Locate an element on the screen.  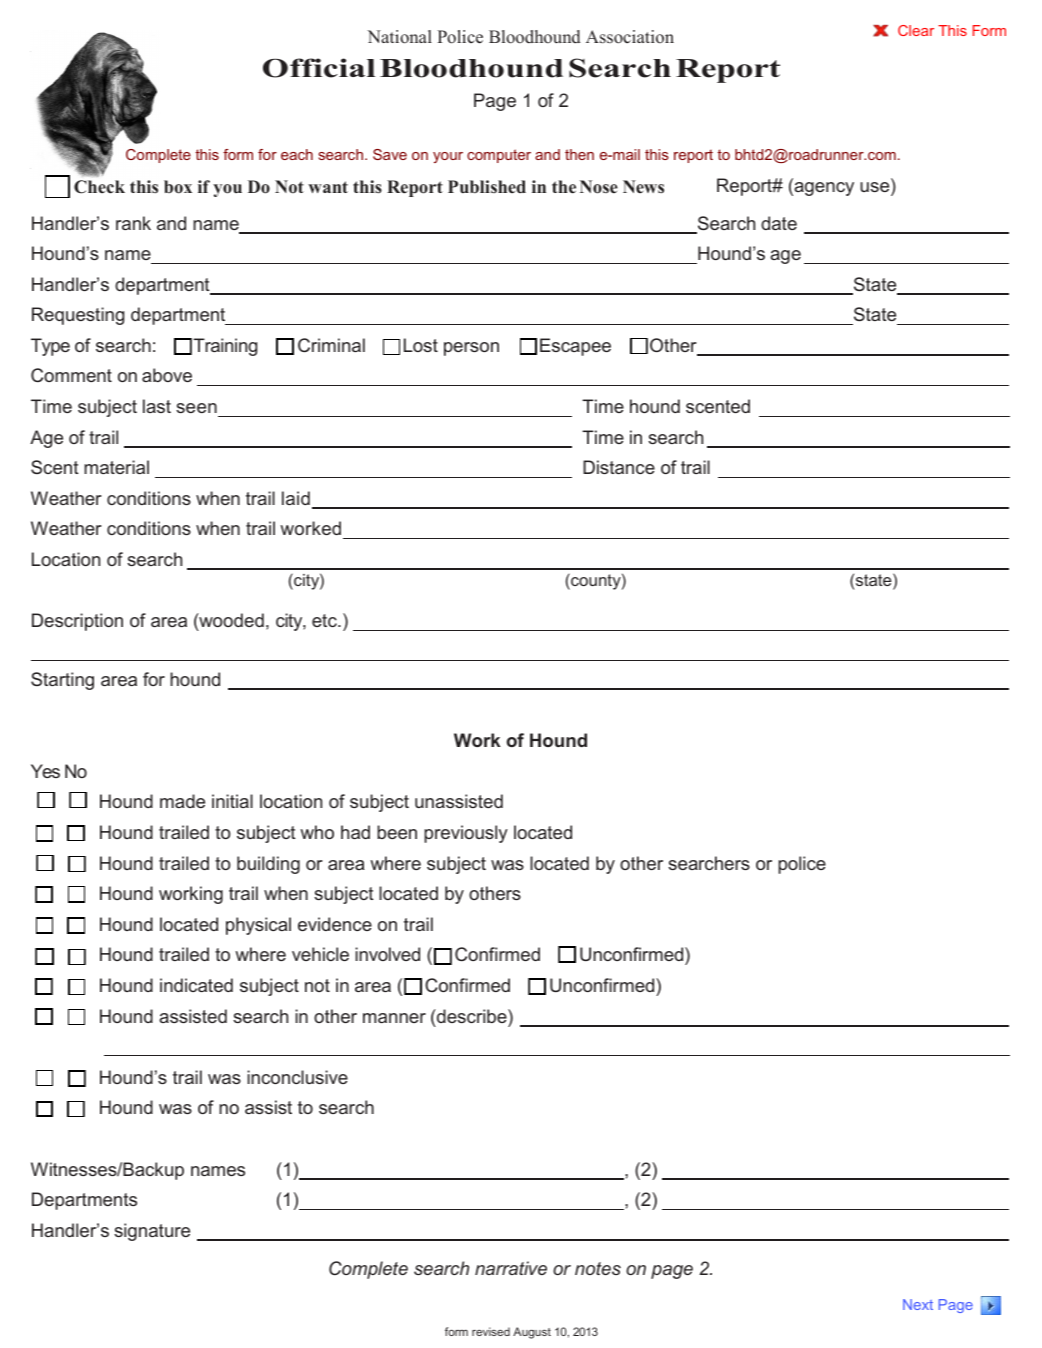
signature is located at coordinates (152, 1232).
